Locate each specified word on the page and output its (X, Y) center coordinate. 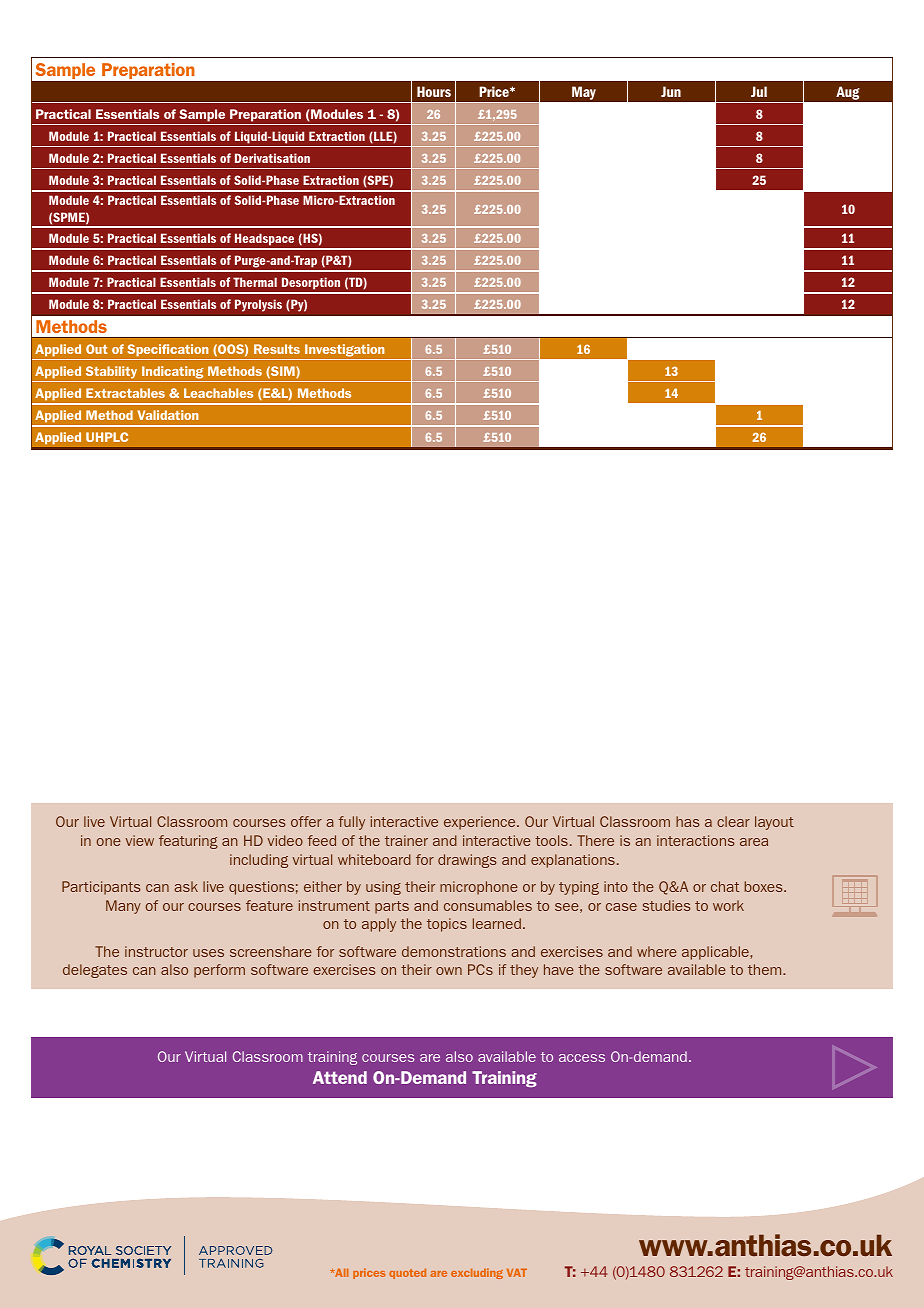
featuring (188, 842)
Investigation (344, 350)
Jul (759, 91)
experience (481, 823)
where (657, 951)
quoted (407, 1273)
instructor (156, 951)
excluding (477, 1273)
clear (733, 821)
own (449, 971)
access (582, 1058)
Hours (434, 91)
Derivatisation (272, 158)
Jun (671, 91)
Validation (168, 415)
